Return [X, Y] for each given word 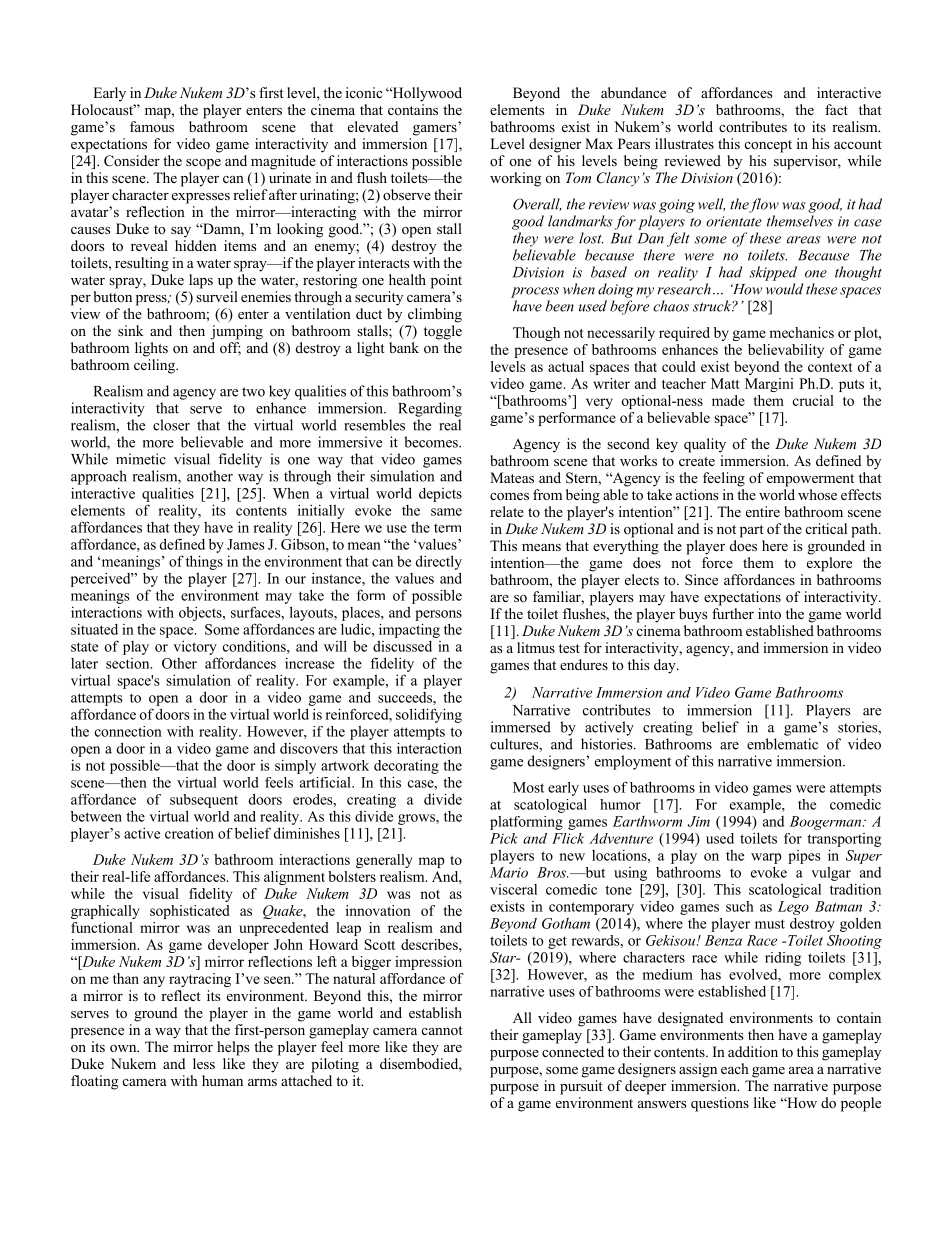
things [204, 562]
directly [439, 562]
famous [152, 126]
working [515, 179]
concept [768, 146]
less [204, 1063]
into [769, 614]
